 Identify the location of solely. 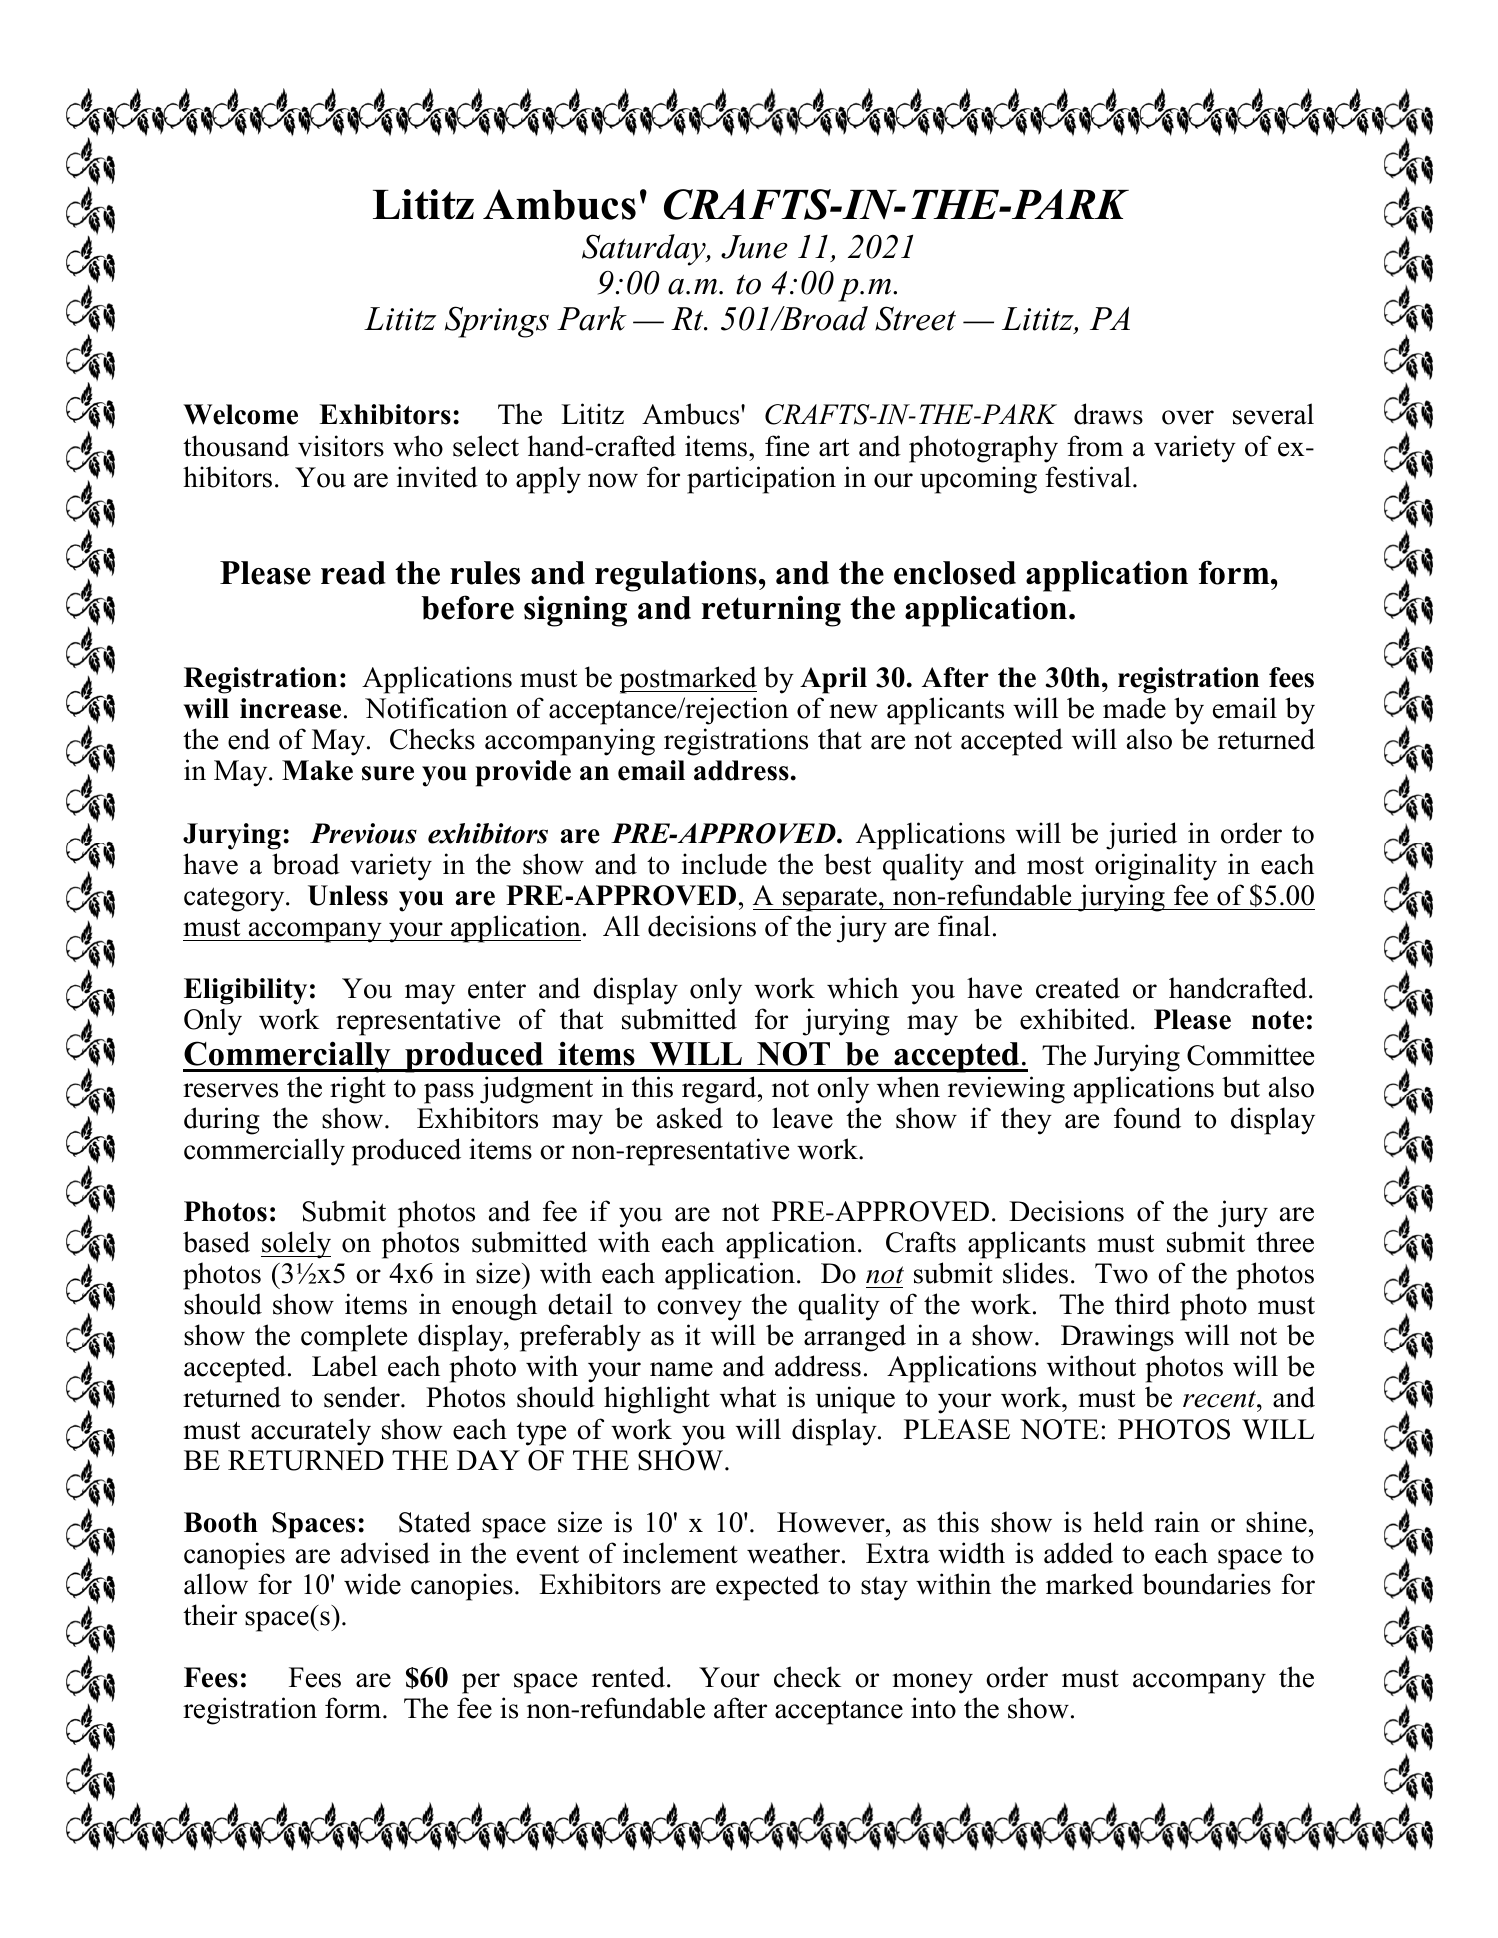
(296, 1245).
